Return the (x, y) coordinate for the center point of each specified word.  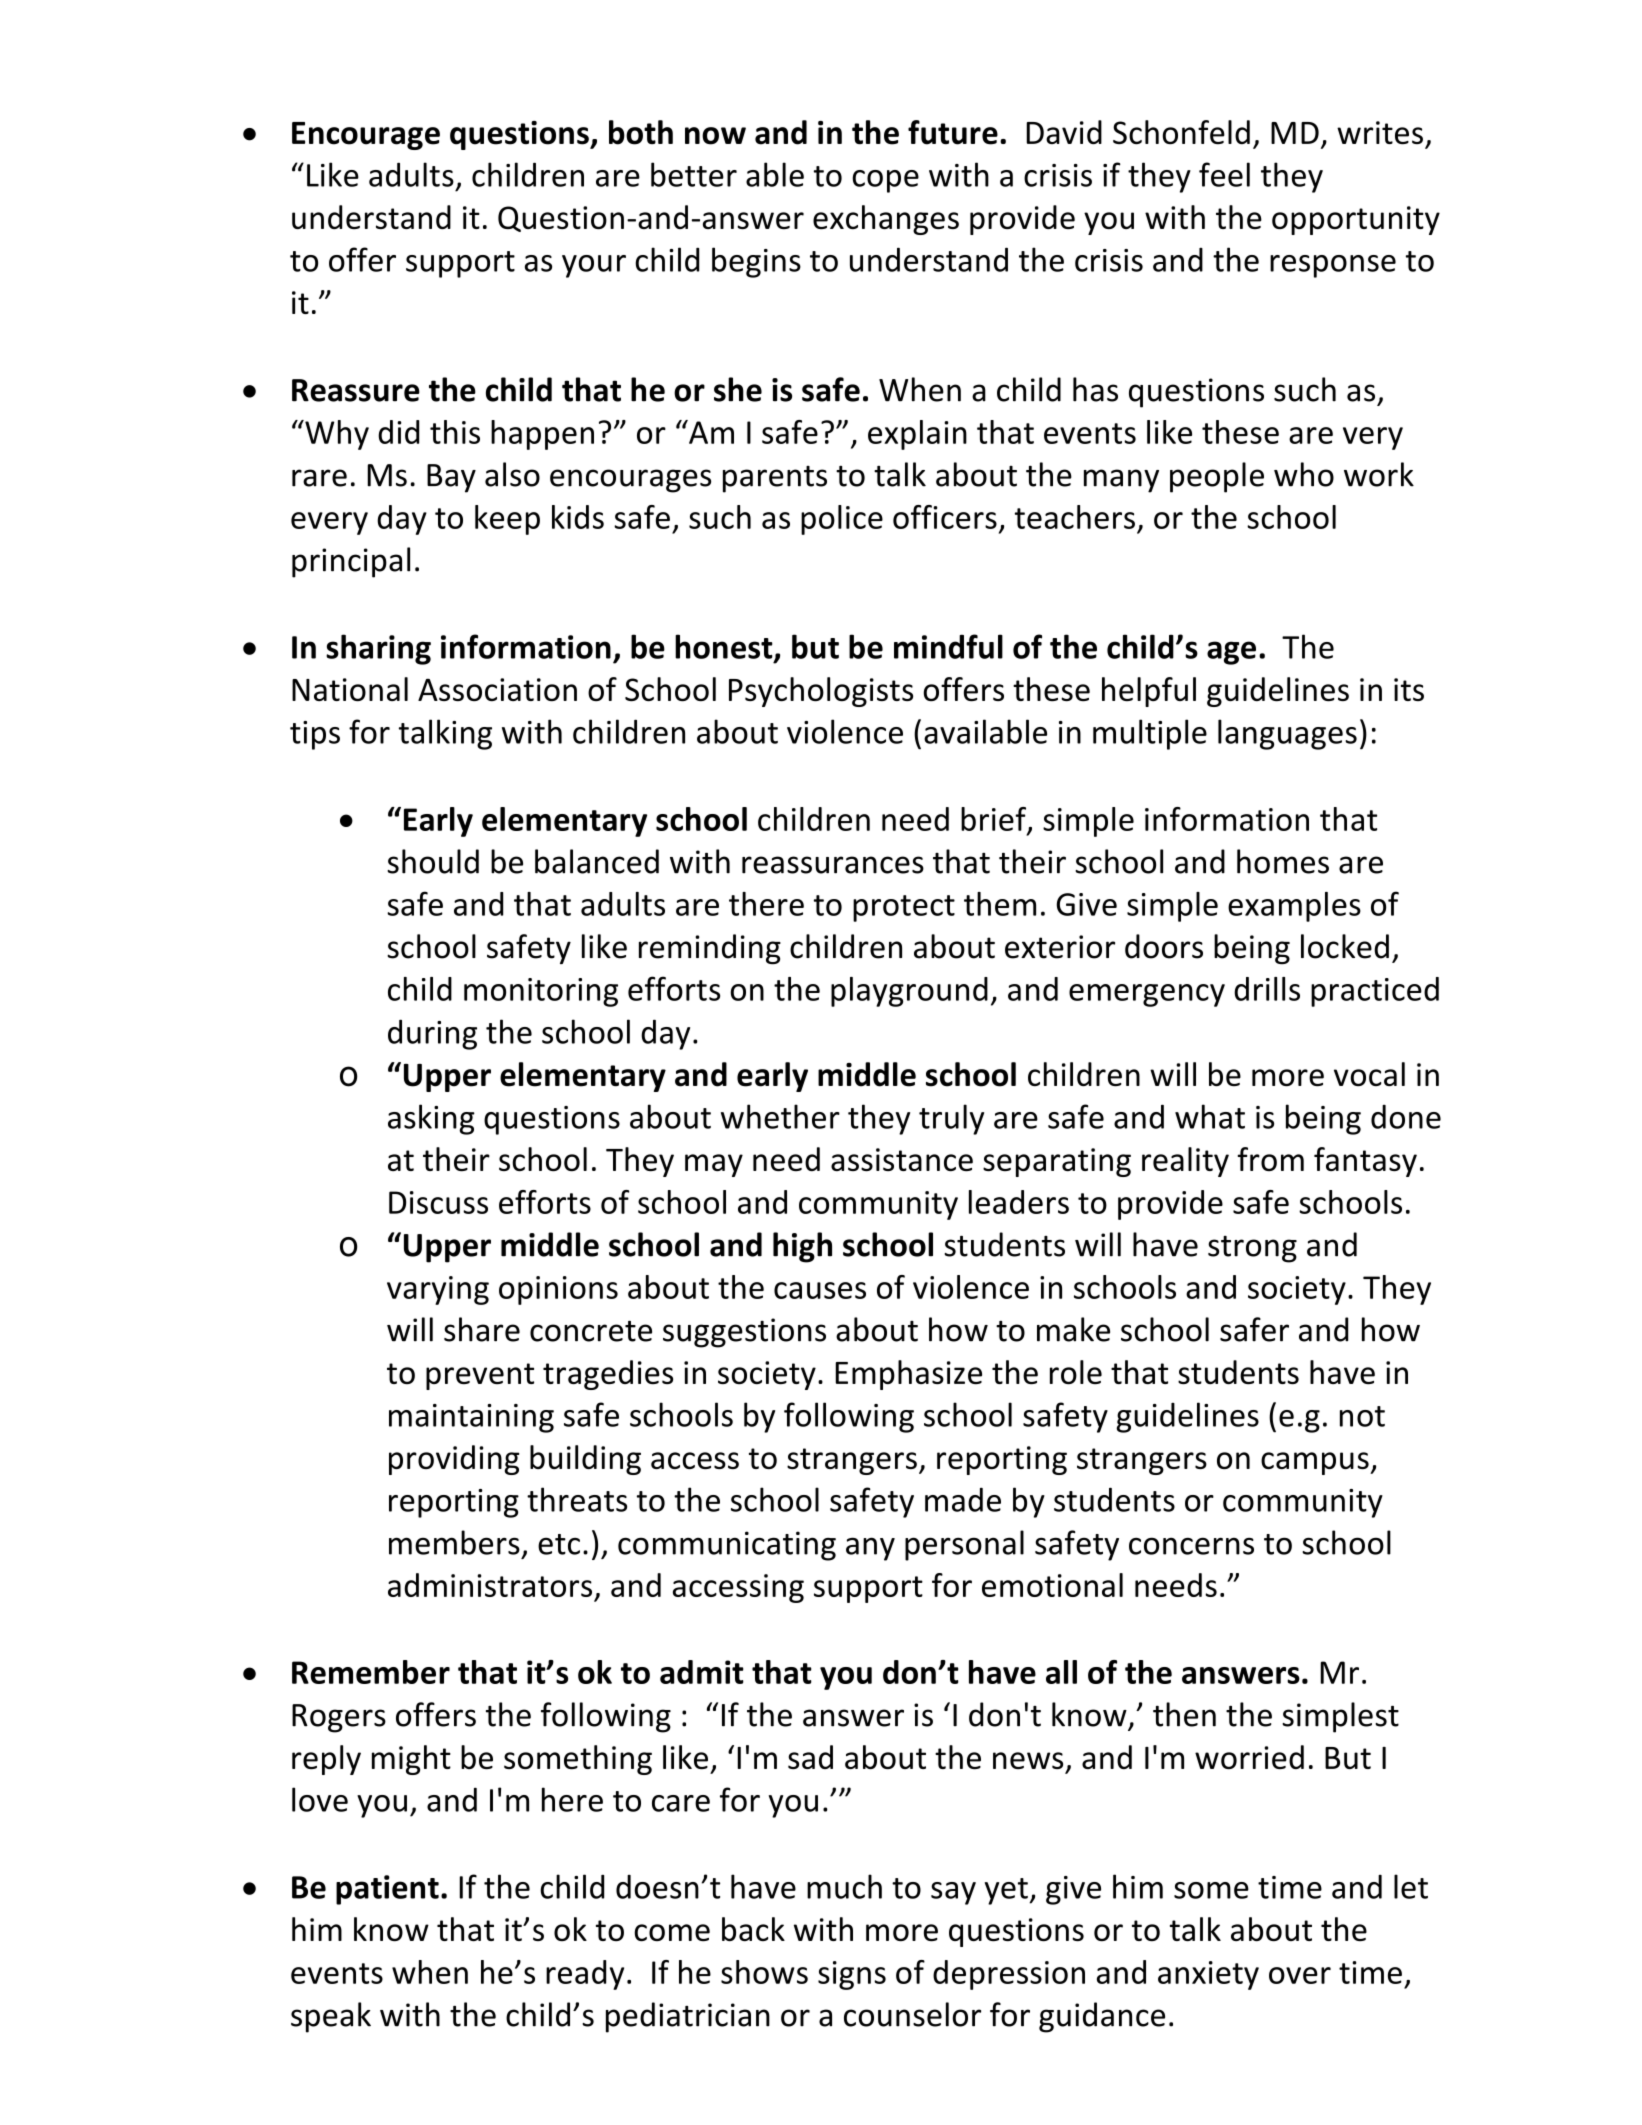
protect (904, 908)
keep (507, 520)
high (802, 1247)
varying (438, 1290)
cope (885, 181)
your (594, 266)
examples (1294, 907)
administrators (490, 1585)
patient (387, 1890)
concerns (1191, 1546)
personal (964, 1545)
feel (1224, 174)
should (433, 861)
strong (1252, 1249)
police (842, 520)
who (1304, 474)
